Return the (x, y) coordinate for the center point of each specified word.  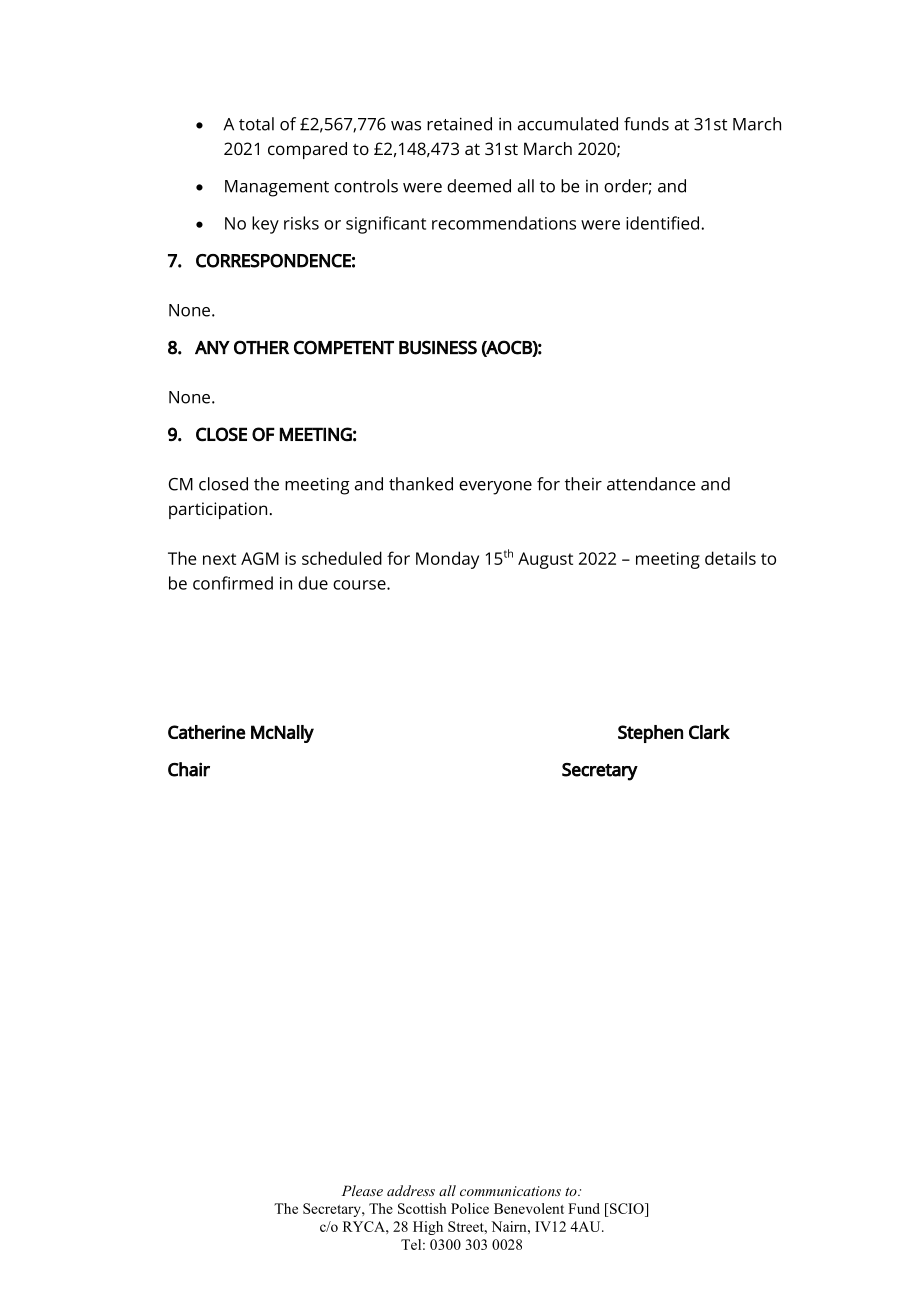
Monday (447, 560)
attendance (651, 484)
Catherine (207, 732)
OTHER (261, 347)
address (411, 1190)
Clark (709, 732)
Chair (189, 769)
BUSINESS (438, 347)
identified (664, 223)
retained (459, 124)
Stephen (650, 734)
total (256, 124)
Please (362, 1190)
